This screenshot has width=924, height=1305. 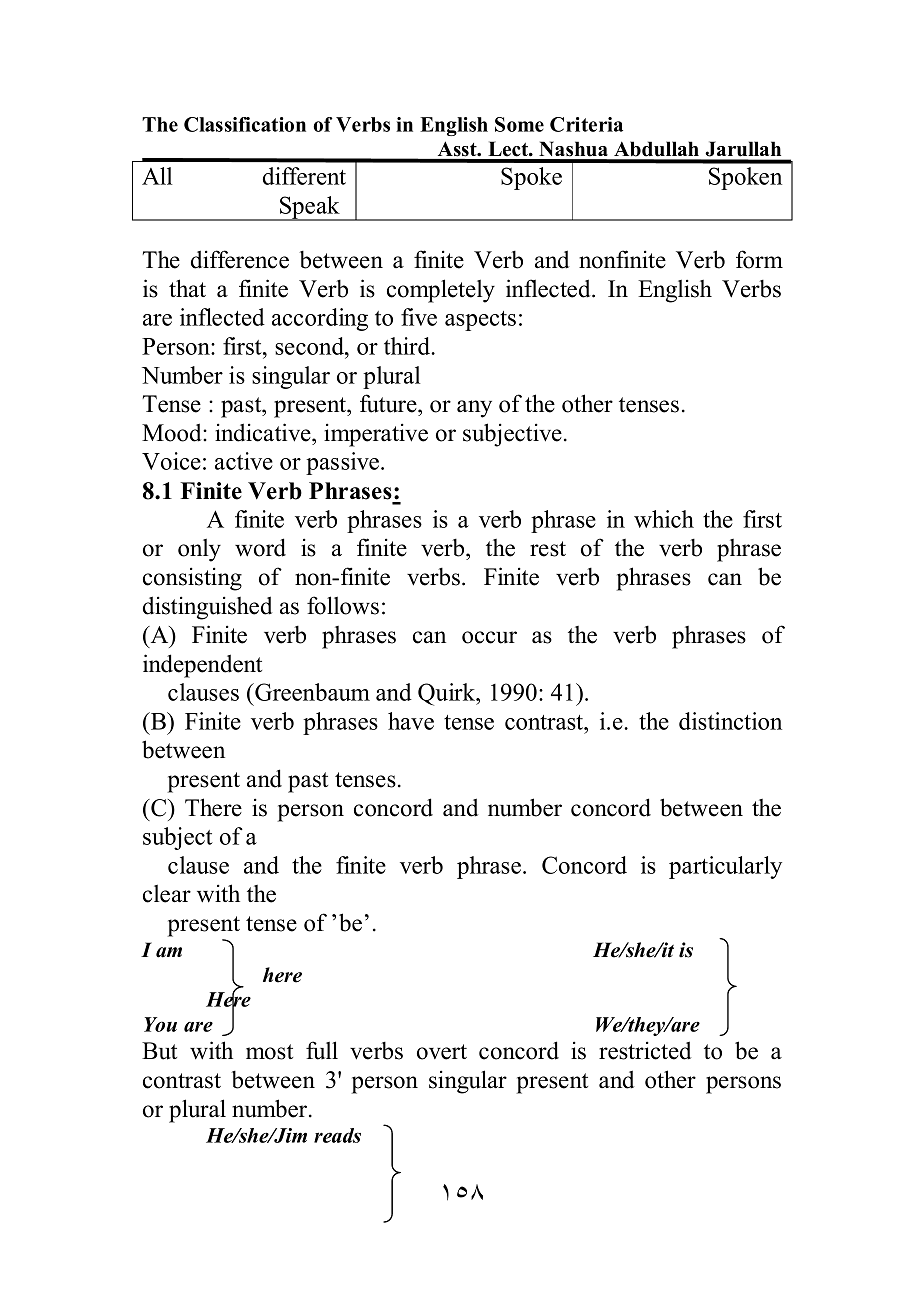 I want to click on occur, so click(x=489, y=637).
